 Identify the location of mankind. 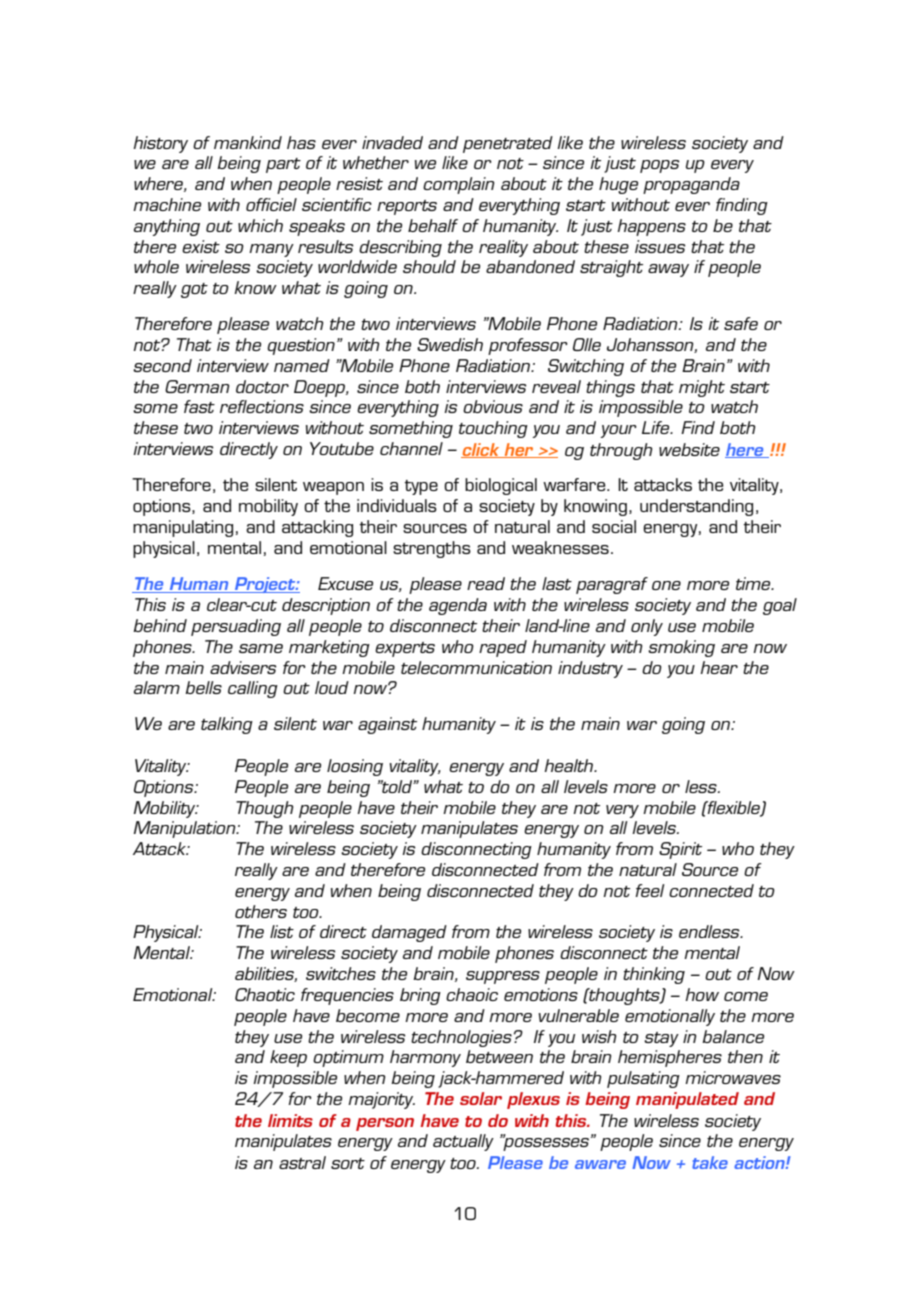
(248, 142).
